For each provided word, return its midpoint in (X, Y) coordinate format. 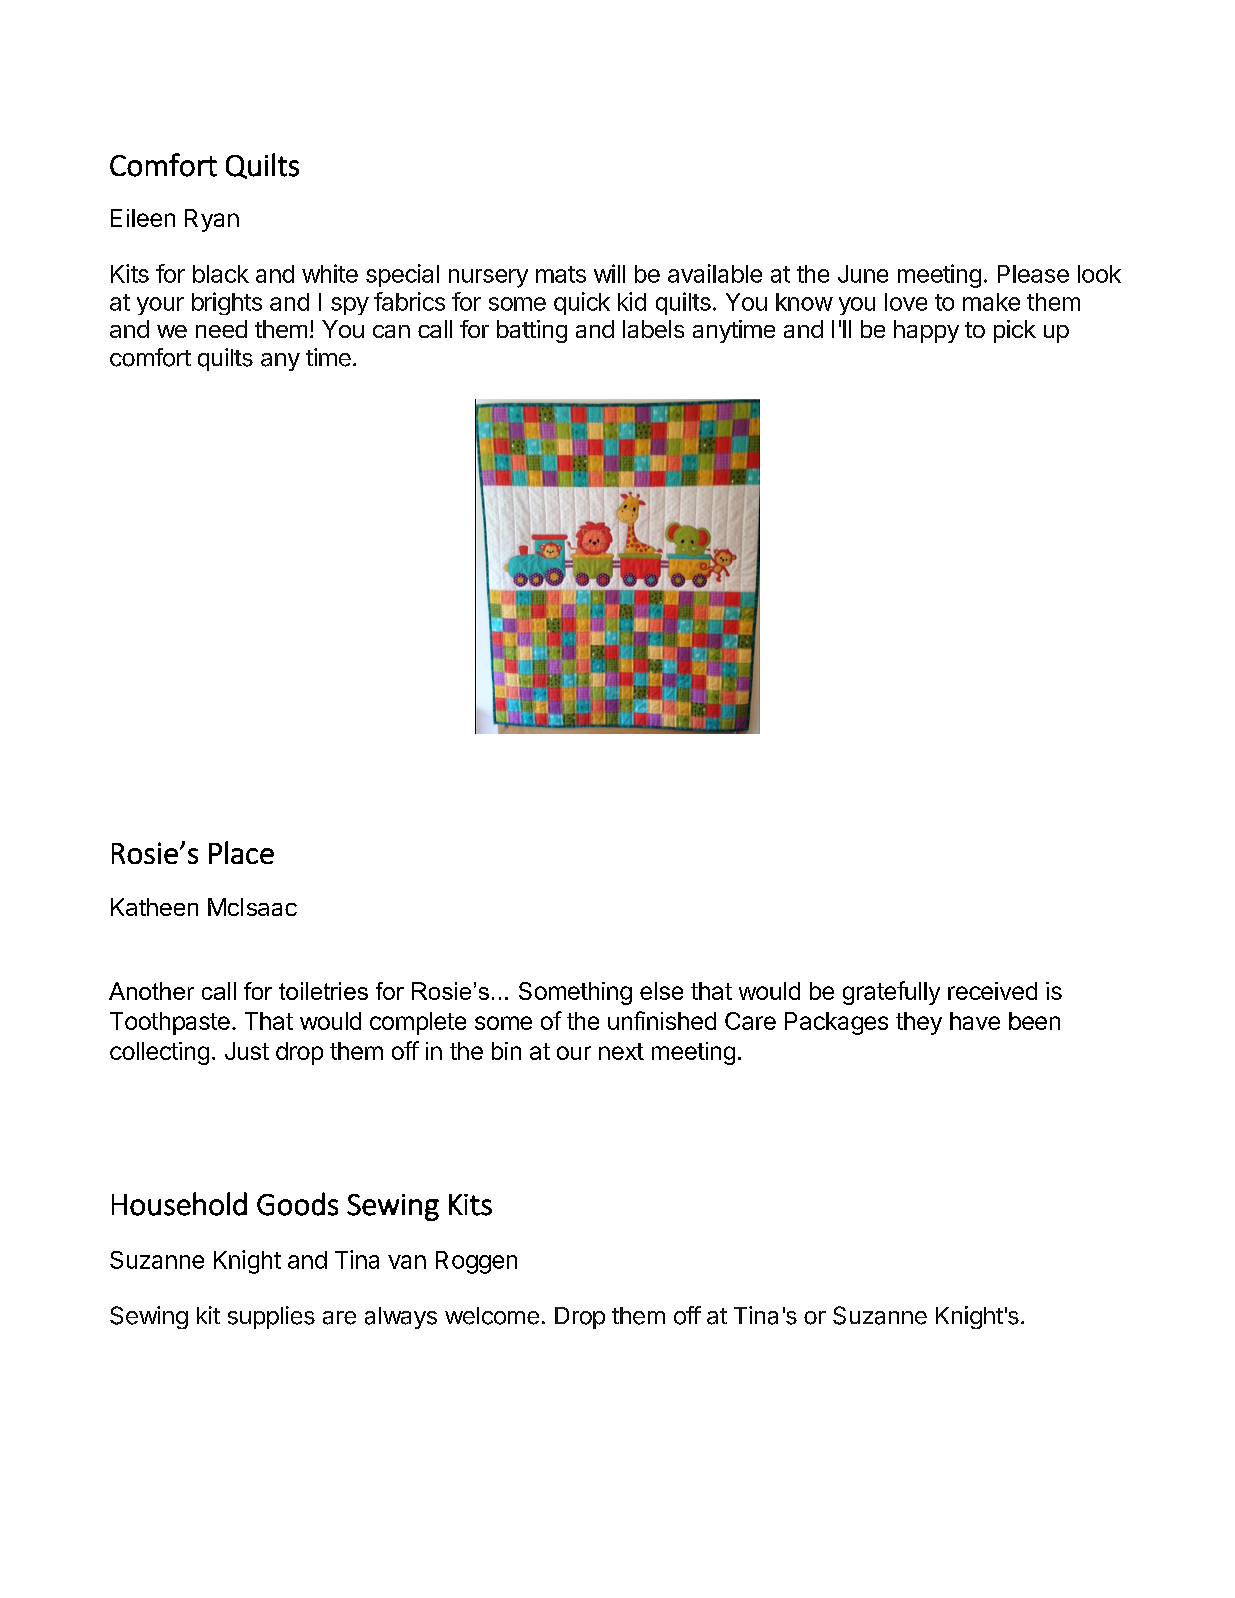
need (221, 329)
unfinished (662, 1020)
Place (241, 852)
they (919, 1023)
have (975, 1021)
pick (1015, 331)
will (609, 273)
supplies (271, 1317)
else (661, 991)
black (221, 274)
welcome (492, 1316)
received (992, 991)
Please (1033, 274)
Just (247, 1051)
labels (653, 329)
